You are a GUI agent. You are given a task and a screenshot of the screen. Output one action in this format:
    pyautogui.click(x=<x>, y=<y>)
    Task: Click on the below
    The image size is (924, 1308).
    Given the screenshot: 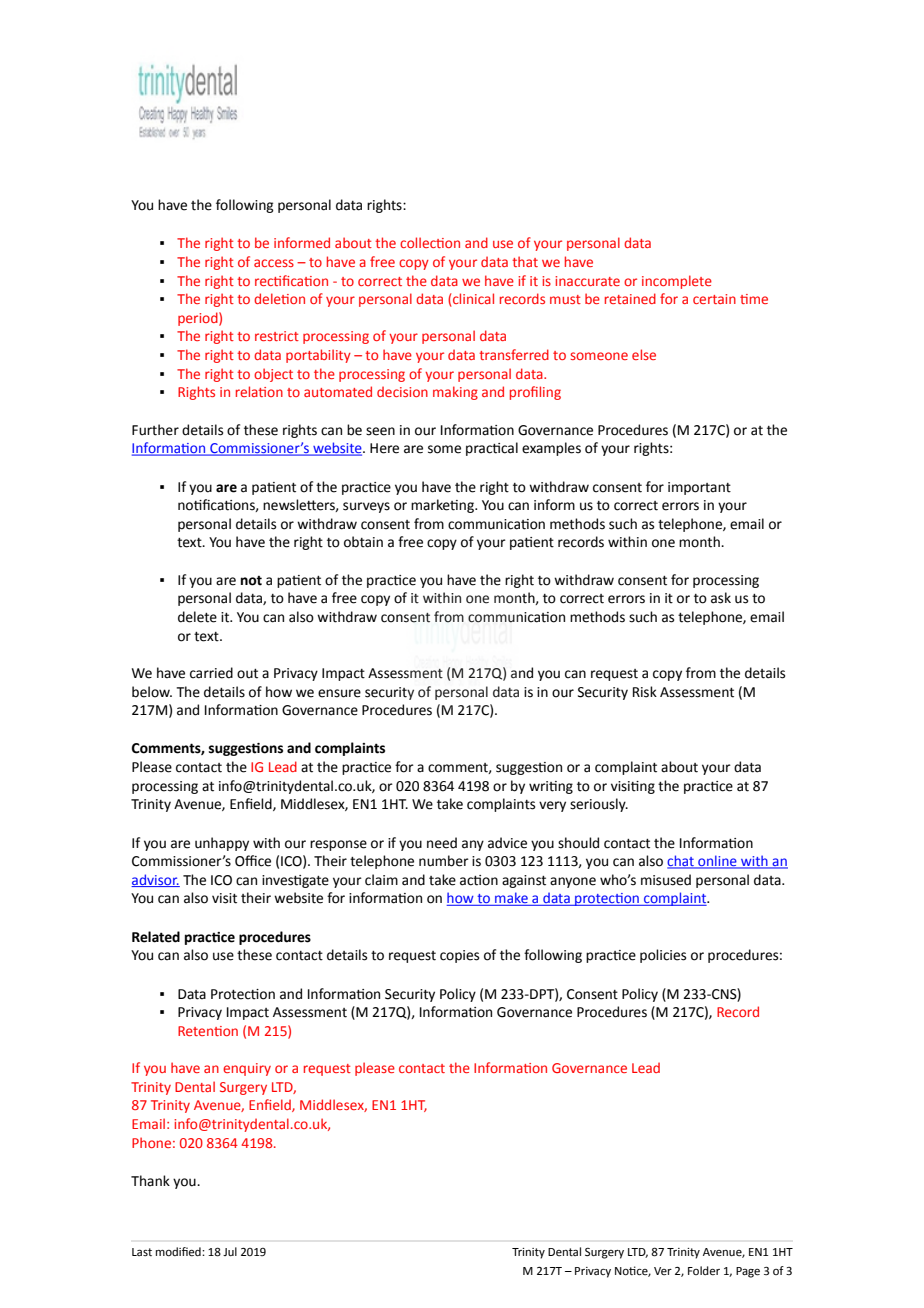 What is the action you would take?
    pyautogui.click(x=152, y=692)
